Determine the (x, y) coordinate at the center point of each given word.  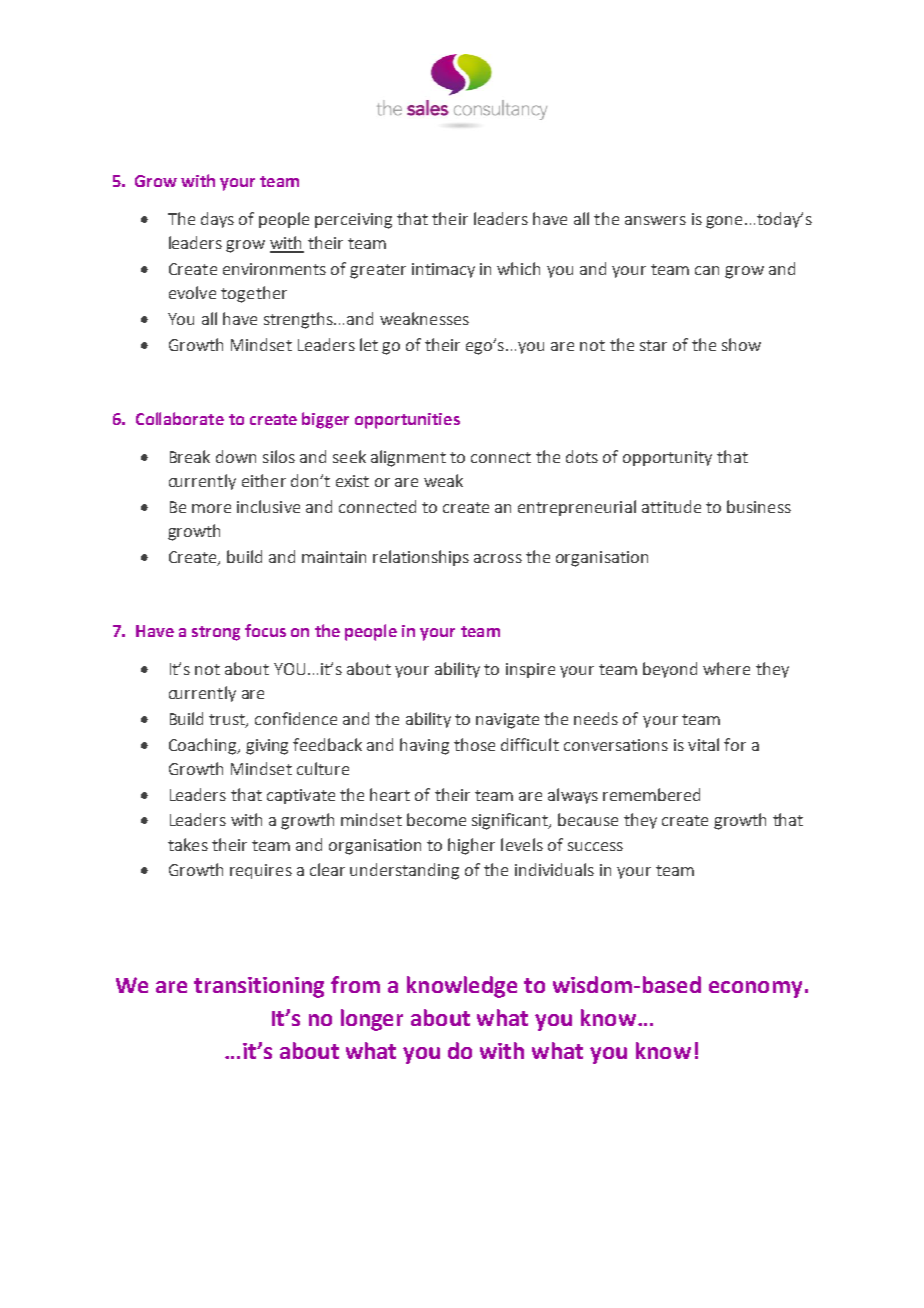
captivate (301, 796)
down (236, 456)
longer (372, 1020)
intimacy (443, 270)
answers (655, 220)
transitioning (259, 987)
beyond (670, 670)
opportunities (407, 421)
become (436, 819)
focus (265, 630)
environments (274, 269)
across (498, 558)
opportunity (667, 458)
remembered (651, 794)
